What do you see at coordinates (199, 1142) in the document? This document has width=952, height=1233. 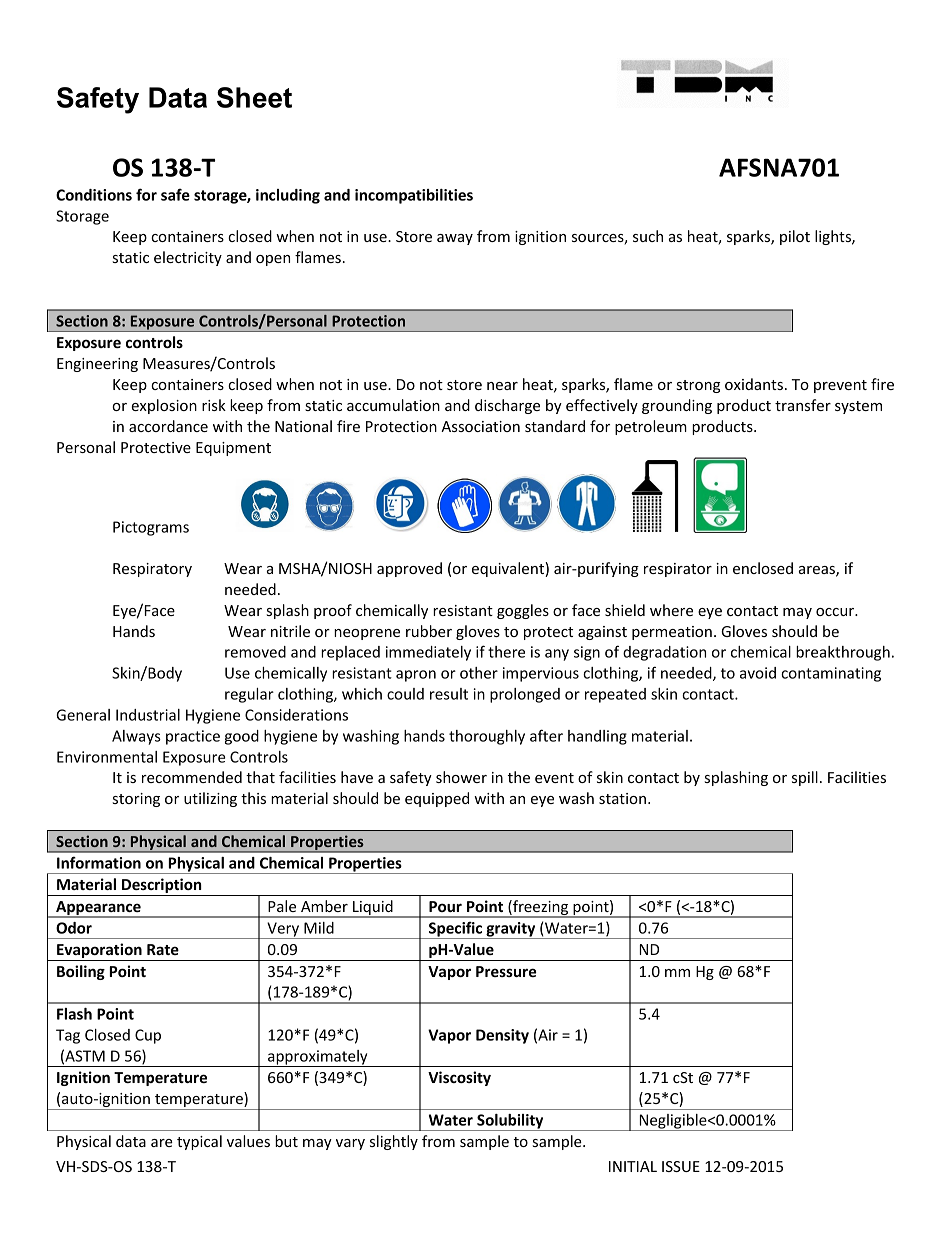 I see `typical` at bounding box center [199, 1142].
